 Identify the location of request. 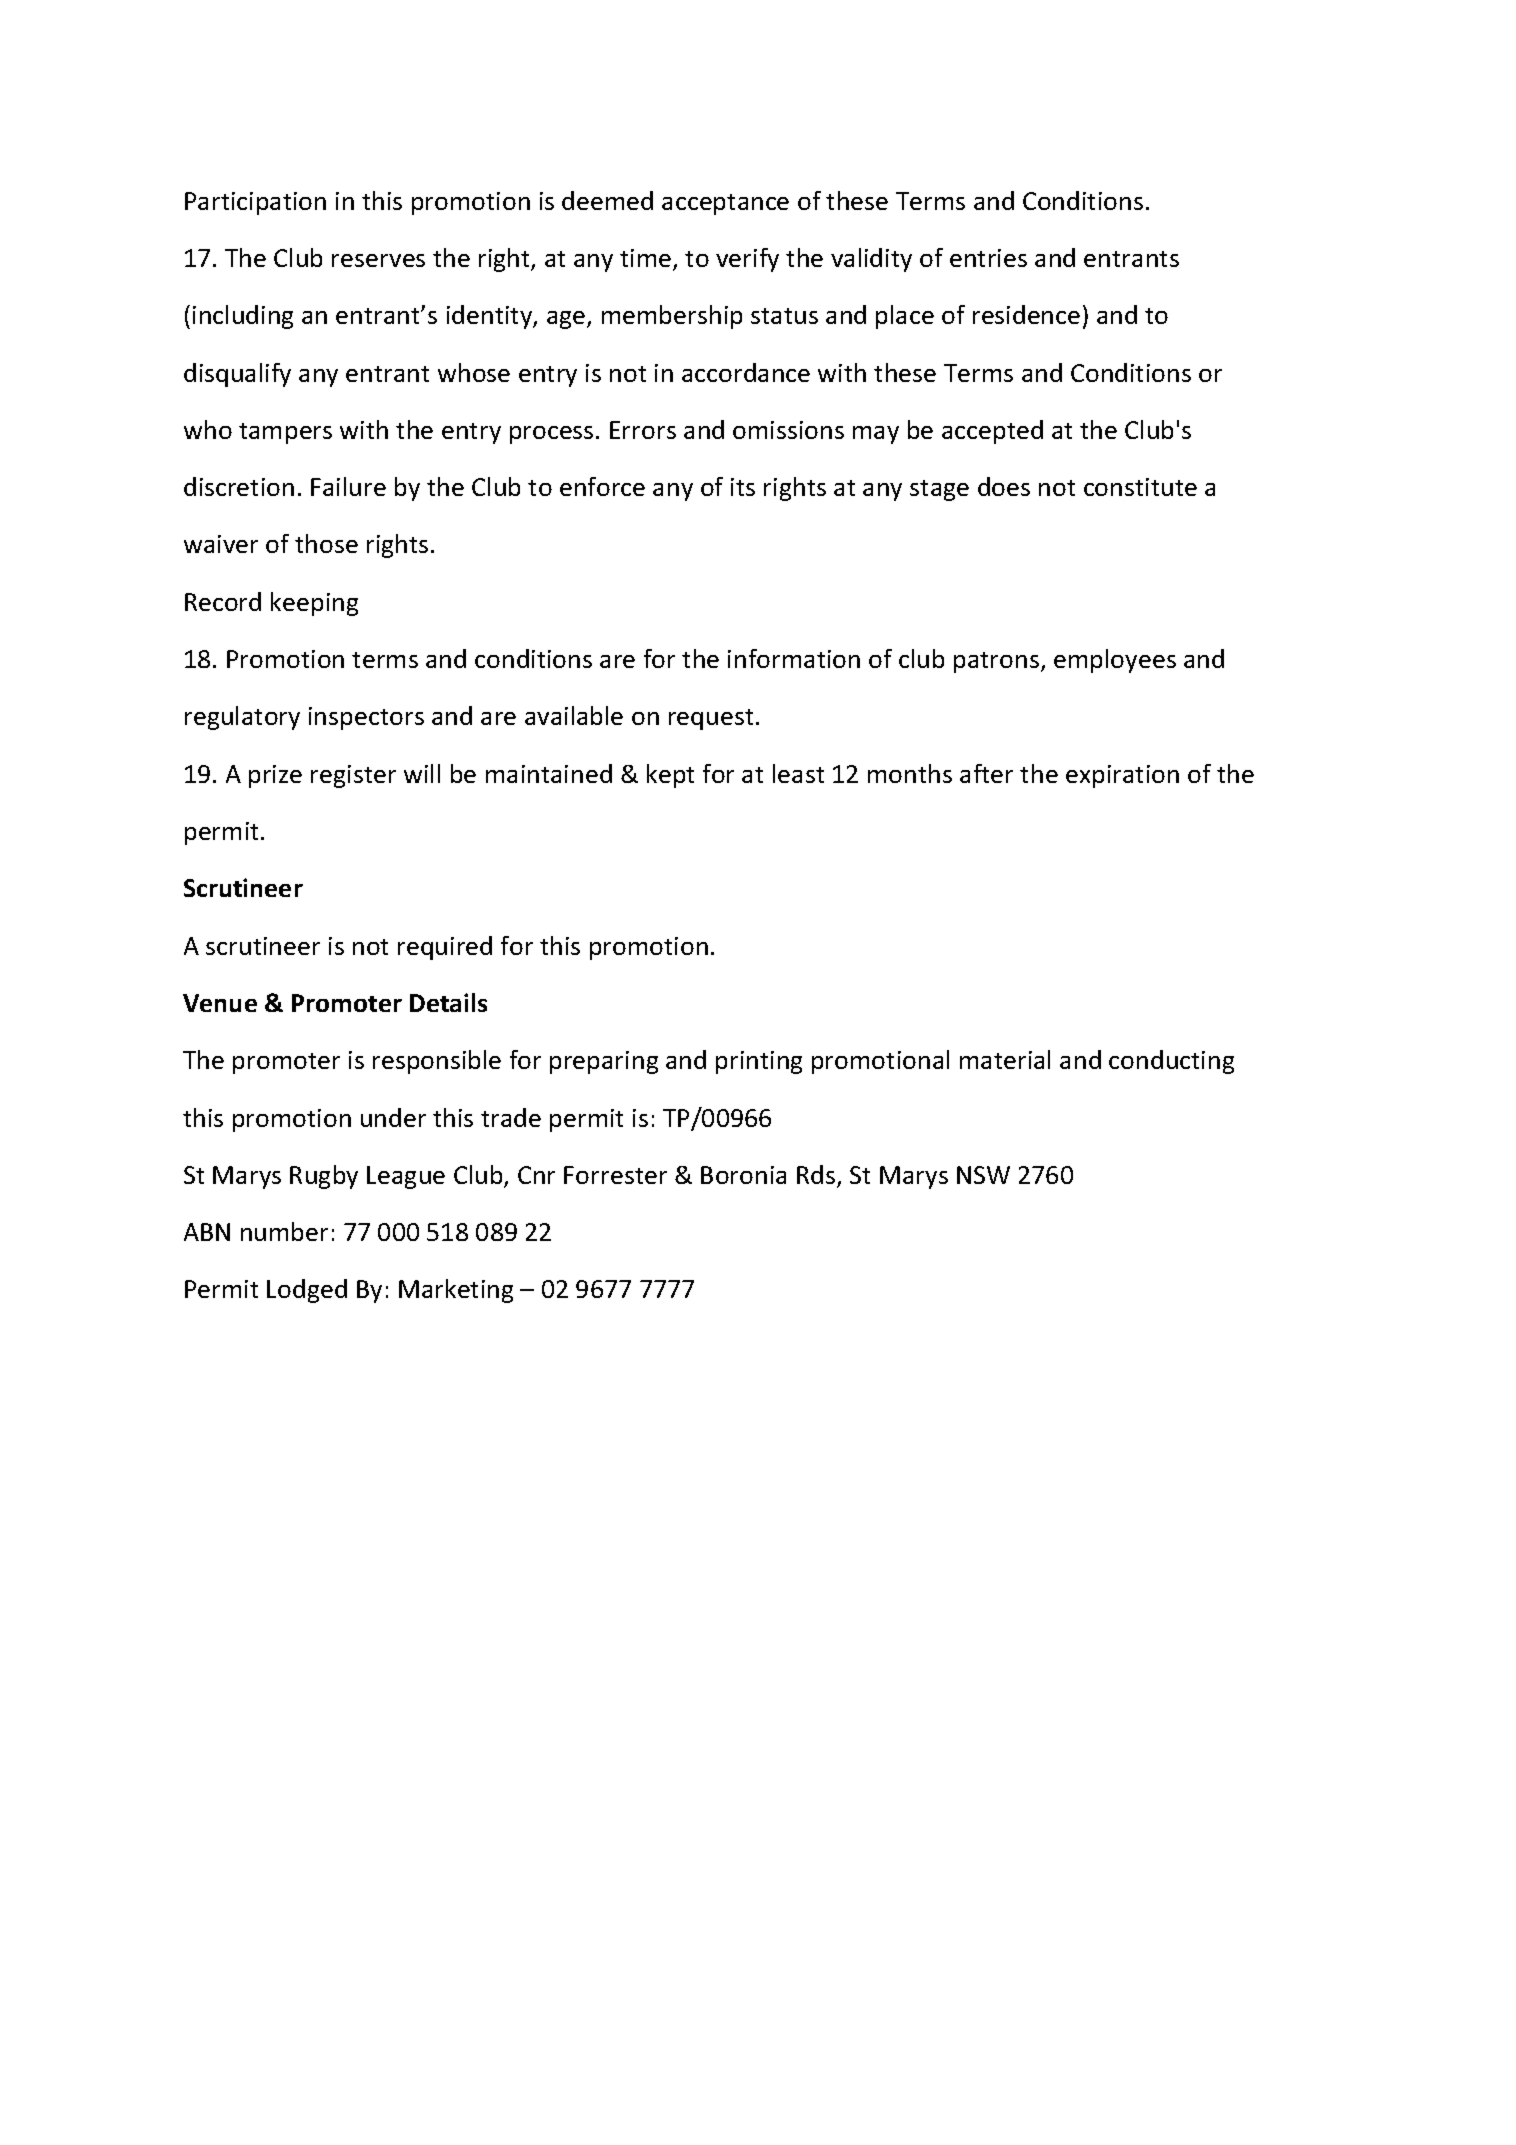
(711, 719).
